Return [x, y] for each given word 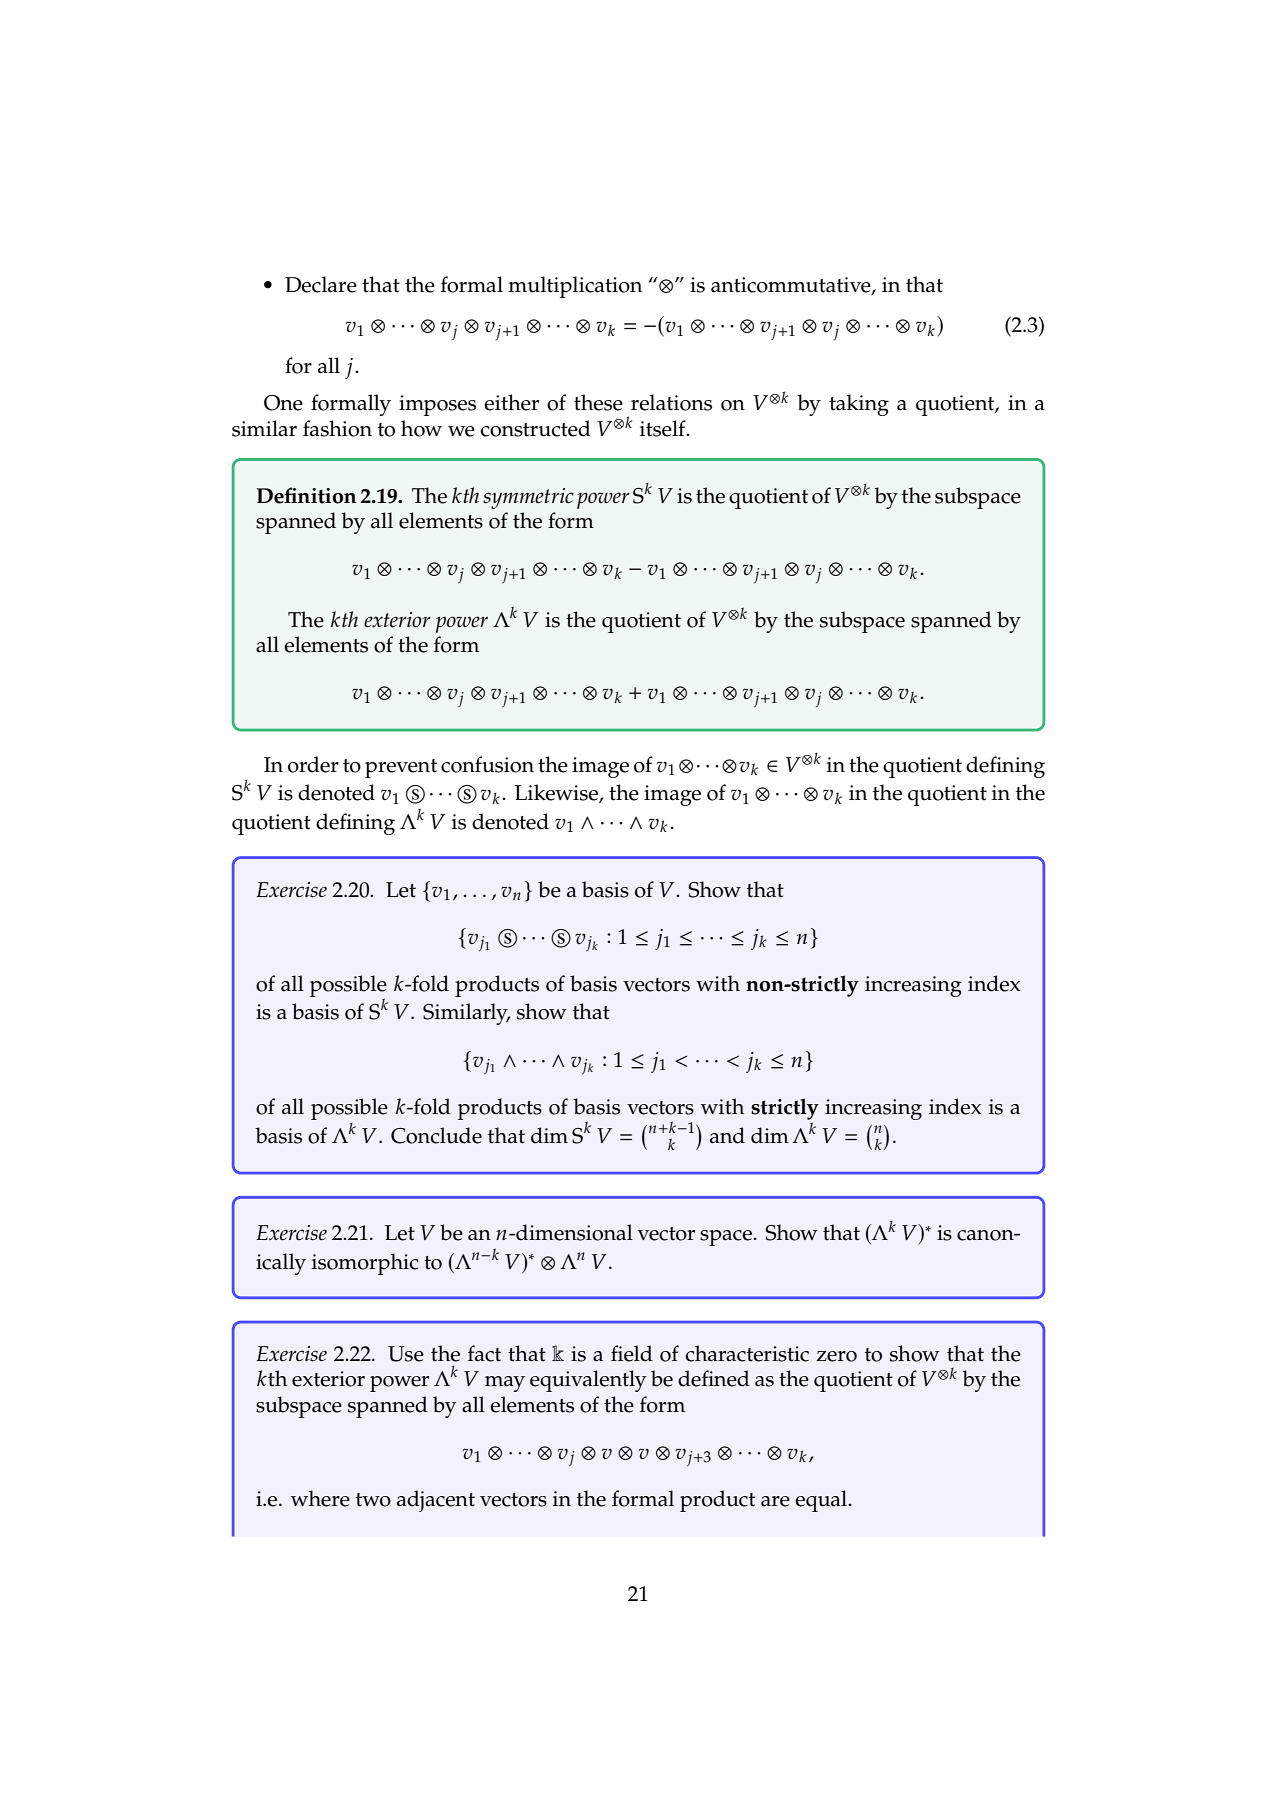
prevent [401, 768]
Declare [321, 284]
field [632, 1353]
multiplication [575, 287]
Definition [307, 495]
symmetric [528, 498]
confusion [487, 764]
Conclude [436, 1135]
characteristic [747, 1353]
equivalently [588, 1381]
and [727, 1135]
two [373, 1500]
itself [664, 428]
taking [859, 405]
